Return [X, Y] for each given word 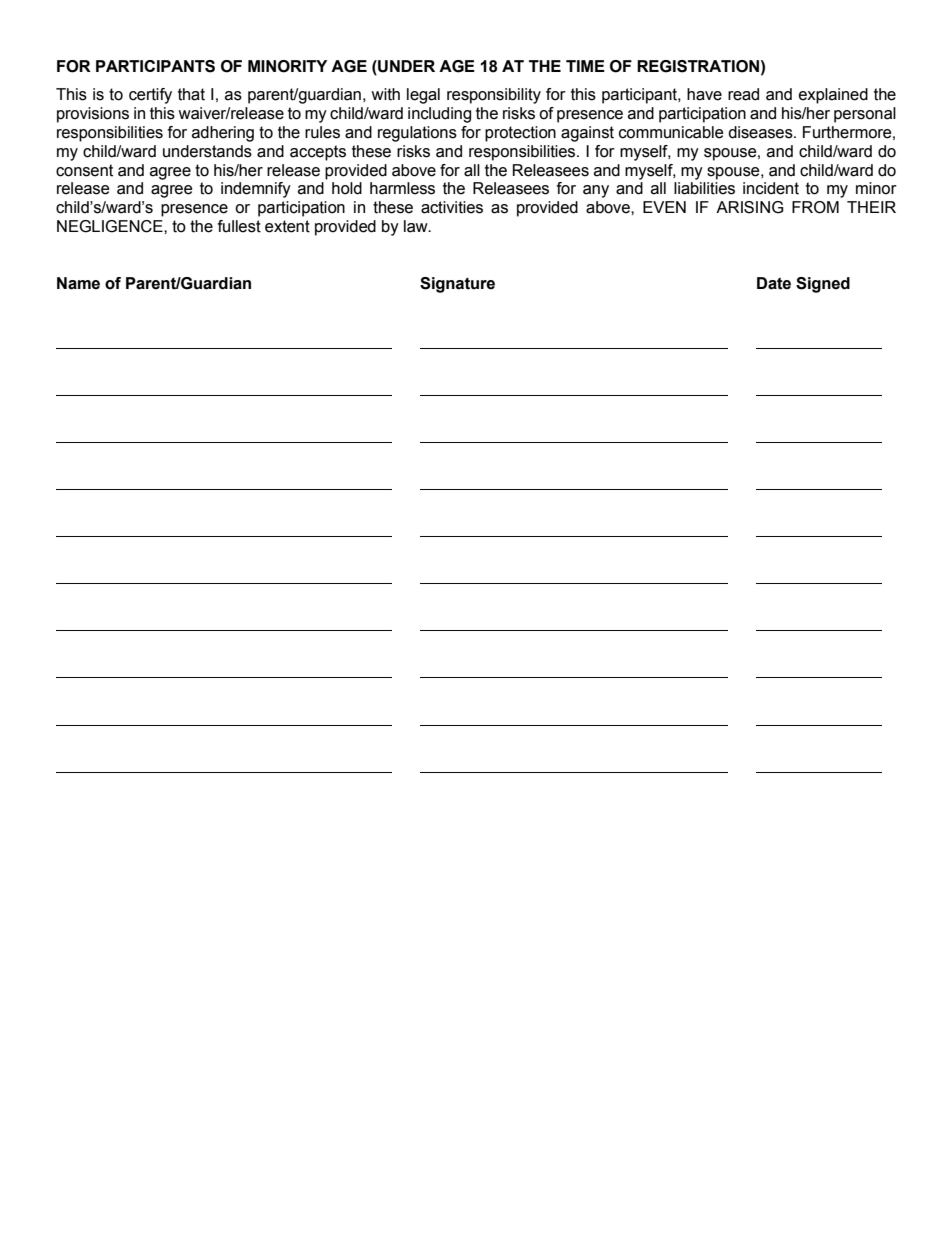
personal [865, 115]
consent [84, 170]
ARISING [750, 207]
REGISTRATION [698, 66]
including [439, 115]
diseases [761, 132]
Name [78, 283]
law [417, 226]
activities [452, 207]
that [191, 94]
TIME [585, 66]
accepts [318, 153]
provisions [93, 115]
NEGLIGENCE [111, 226]
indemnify [256, 190]
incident [771, 188]
